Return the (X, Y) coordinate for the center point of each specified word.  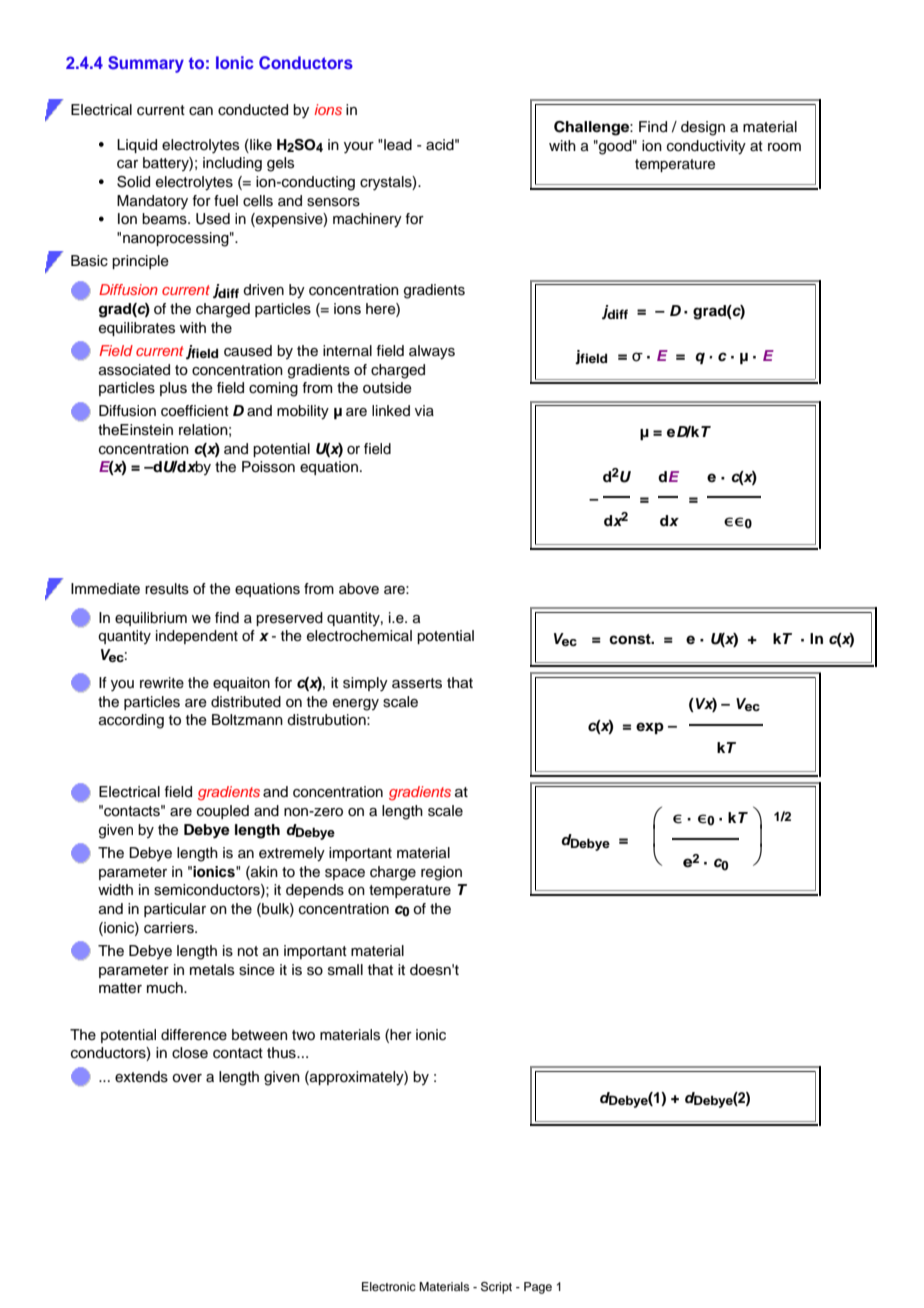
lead (398, 144)
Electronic (389, 1286)
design (703, 128)
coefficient (195, 411)
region (441, 873)
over (187, 1078)
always (432, 352)
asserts (417, 683)
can (201, 111)
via (424, 410)
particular (175, 910)
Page (538, 1288)
